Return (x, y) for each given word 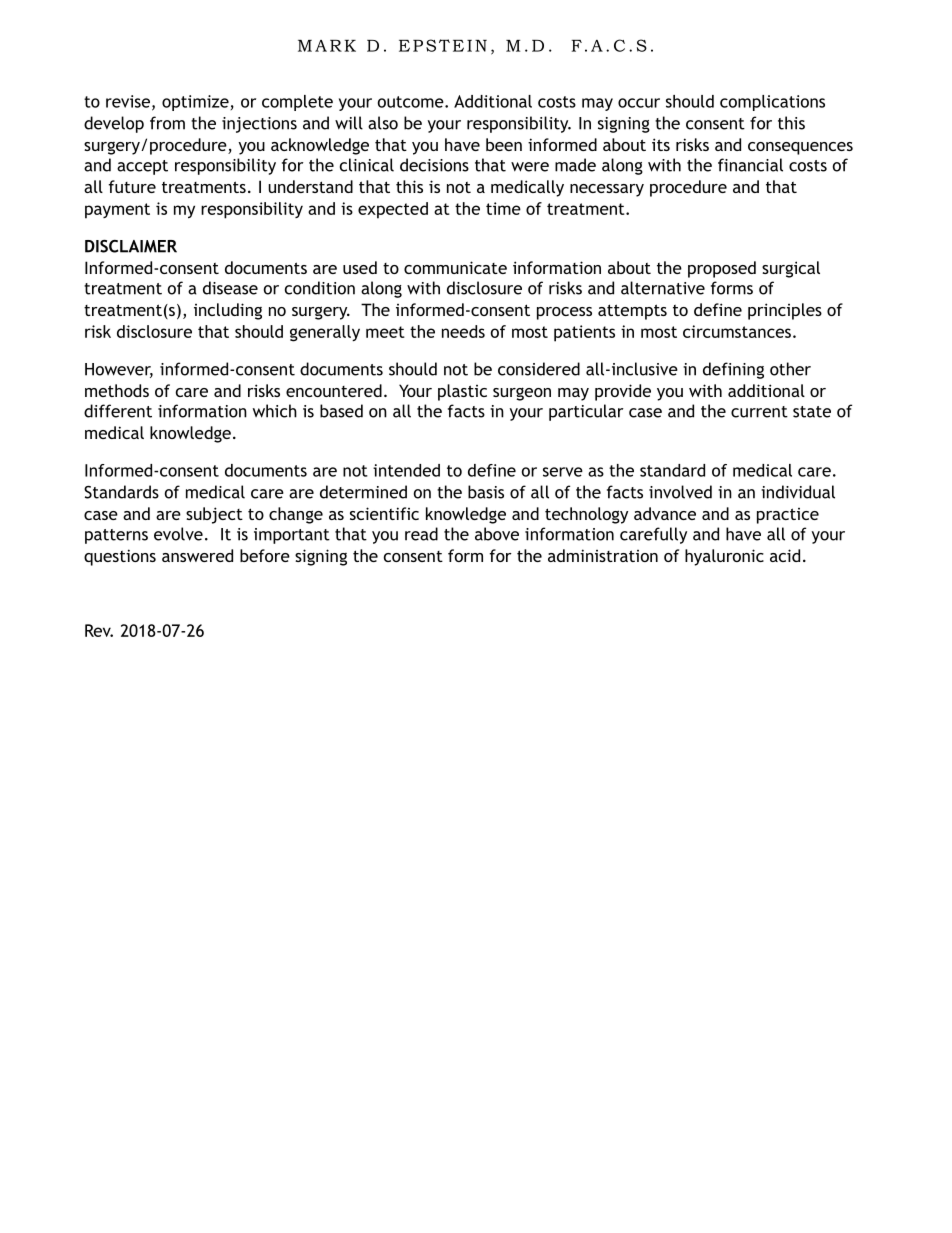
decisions (434, 165)
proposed (722, 269)
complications (772, 103)
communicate (455, 267)
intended (406, 470)
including (228, 311)
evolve (178, 534)
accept (142, 167)
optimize (195, 103)
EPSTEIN (443, 45)
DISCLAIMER (131, 246)
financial (750, 165)
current (759, 412)
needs (463, 331)
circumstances (737, 331)
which (275, 411)
